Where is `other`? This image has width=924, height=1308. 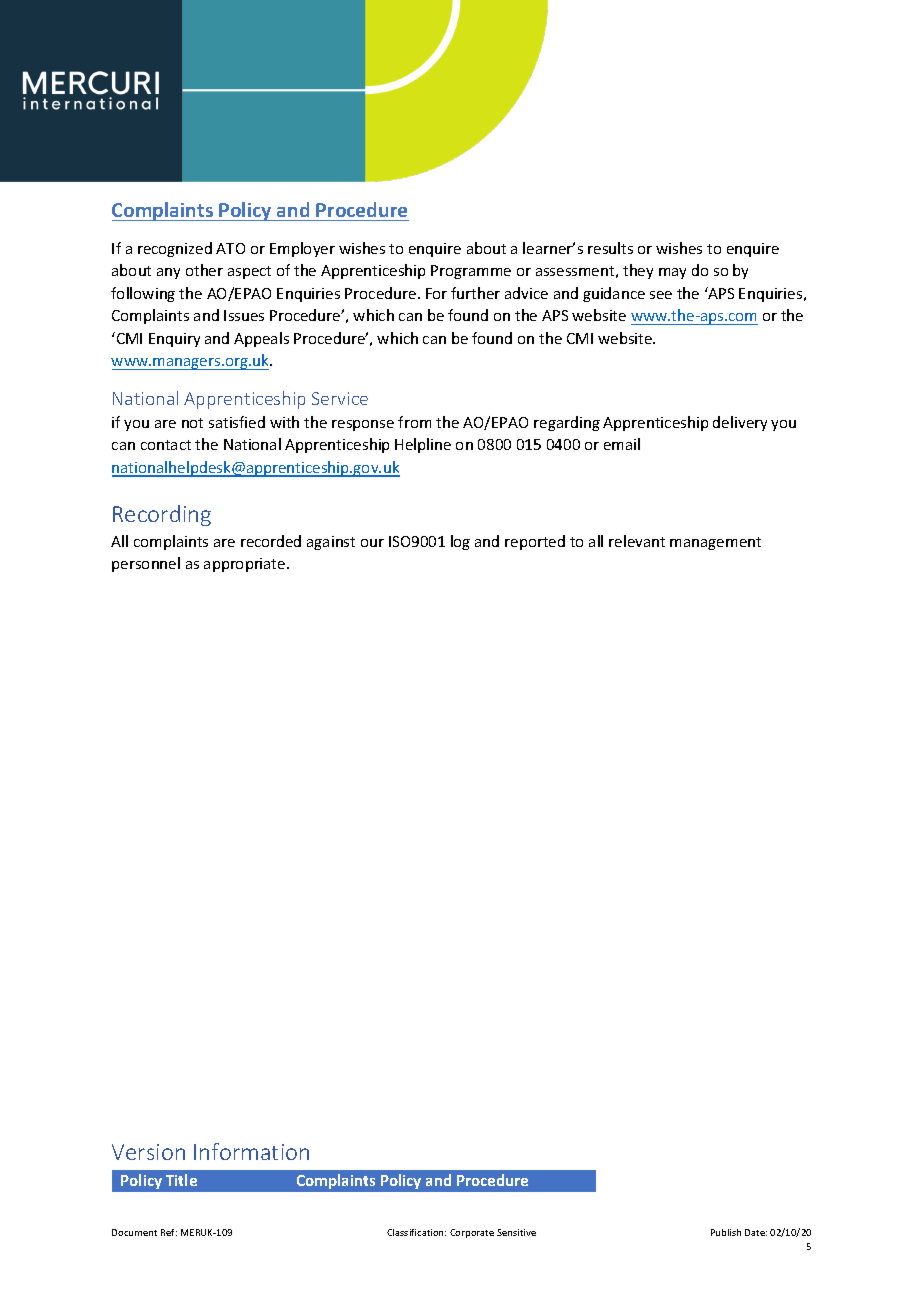
other is located at coordinates (204, 270).
